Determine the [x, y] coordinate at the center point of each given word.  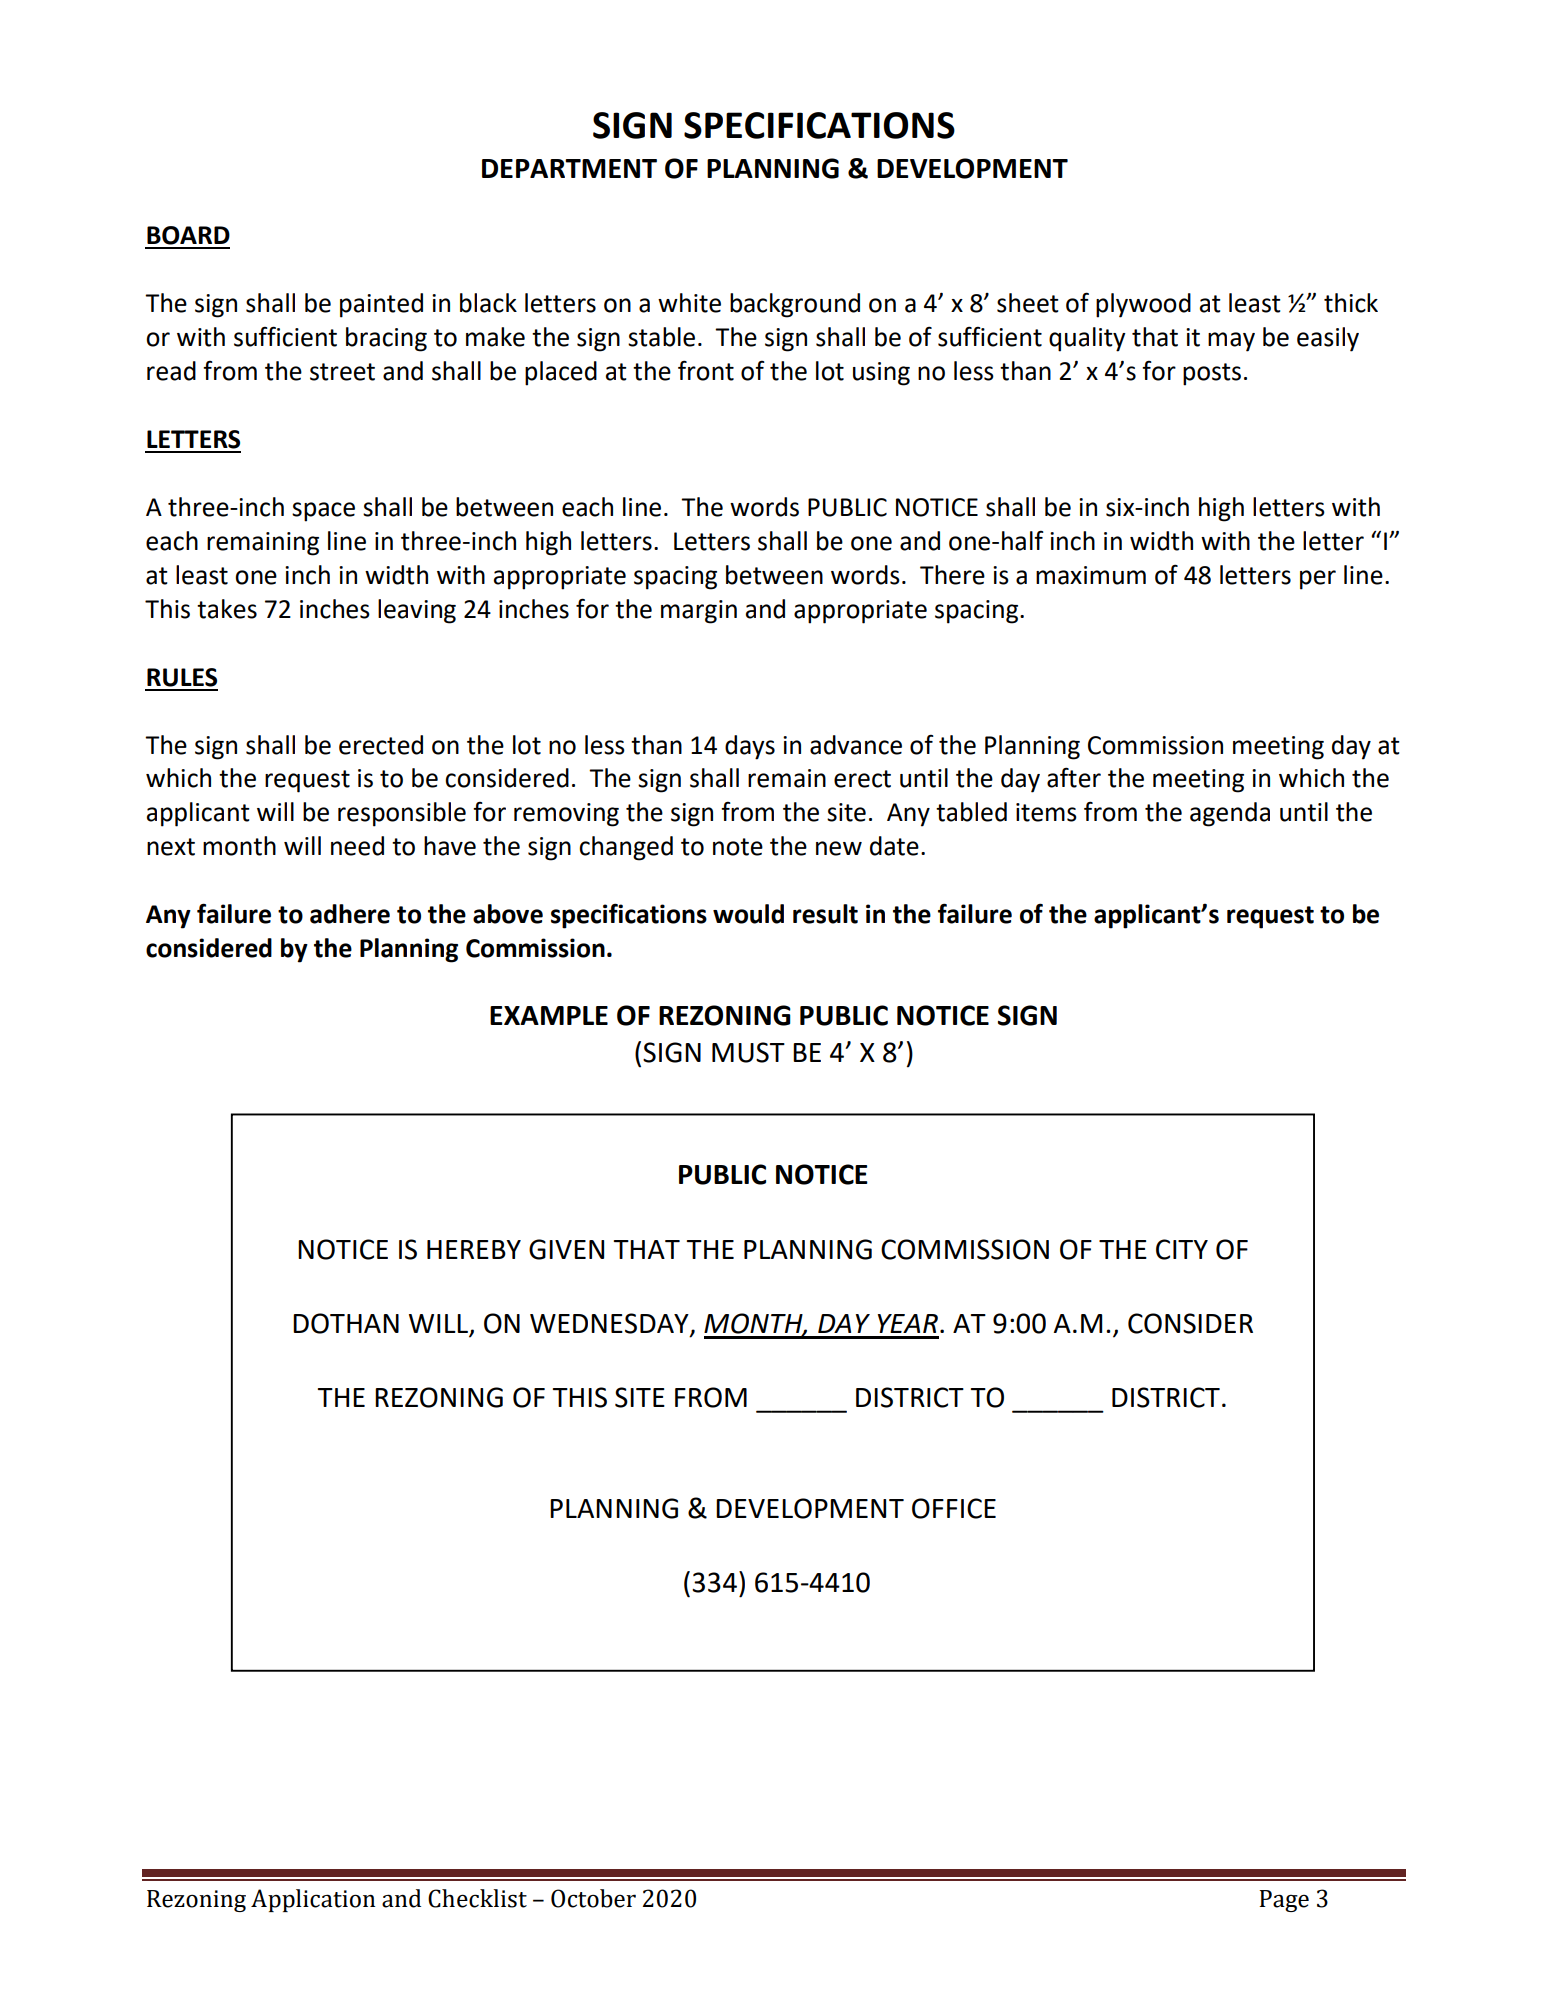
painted [381, 305]
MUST [748, 1052]
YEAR [908, 1323]
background [795, 305]
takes [227, 609]
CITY [1182, 1249]
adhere [350, 914]
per [1318, 580]
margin [699, 612]
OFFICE [954, 1508]
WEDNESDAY [610, 1324]
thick [1351, 303]
